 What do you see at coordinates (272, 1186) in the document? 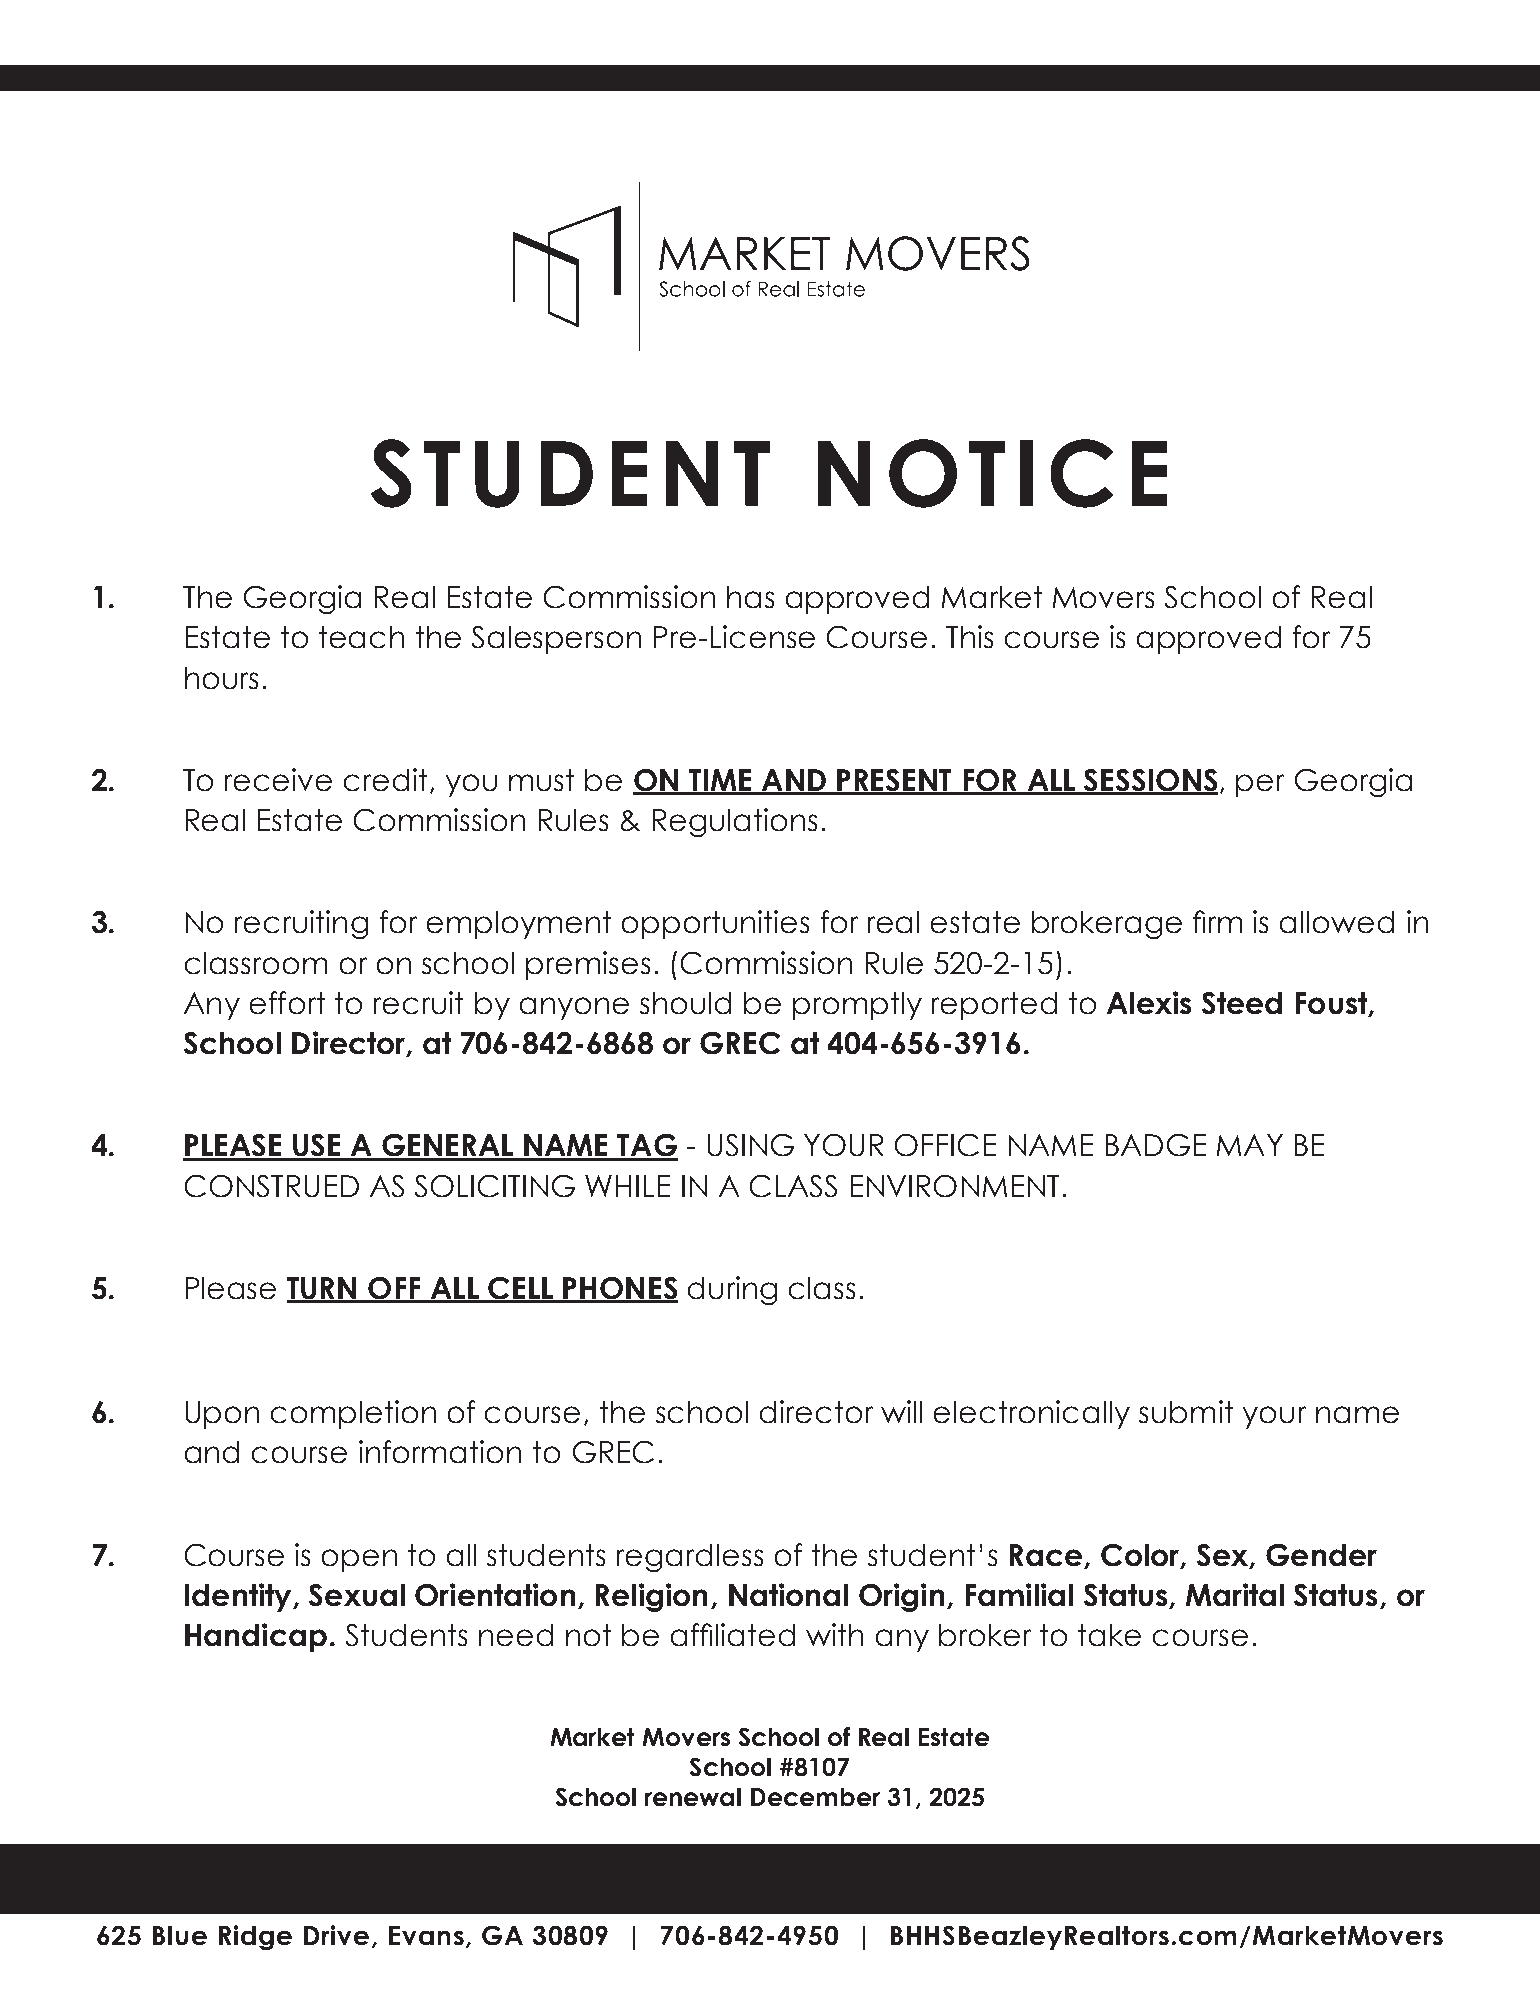
I see `CONSTRUED` at bounding box center [272, 1186].
